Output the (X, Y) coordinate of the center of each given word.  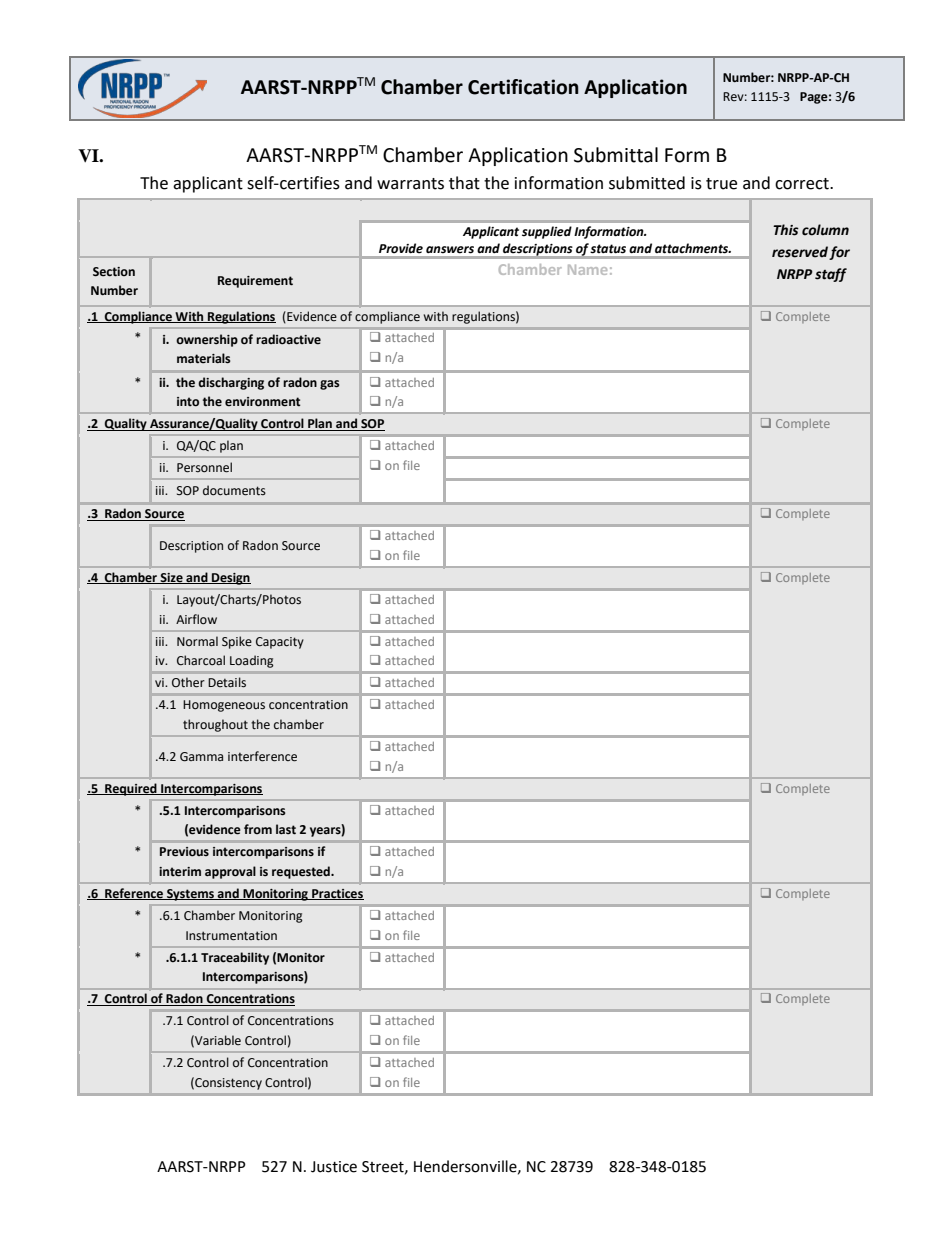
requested (302, 872)
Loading (252, 661)
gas (330, 385)
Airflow (196, 619)
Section (114, 272)
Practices (337, 894)
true (721, 184)
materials (204, 358)
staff (831, 275)
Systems (191, 895)
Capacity (280, 643)
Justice (334, 1167)
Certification (523, 87)
